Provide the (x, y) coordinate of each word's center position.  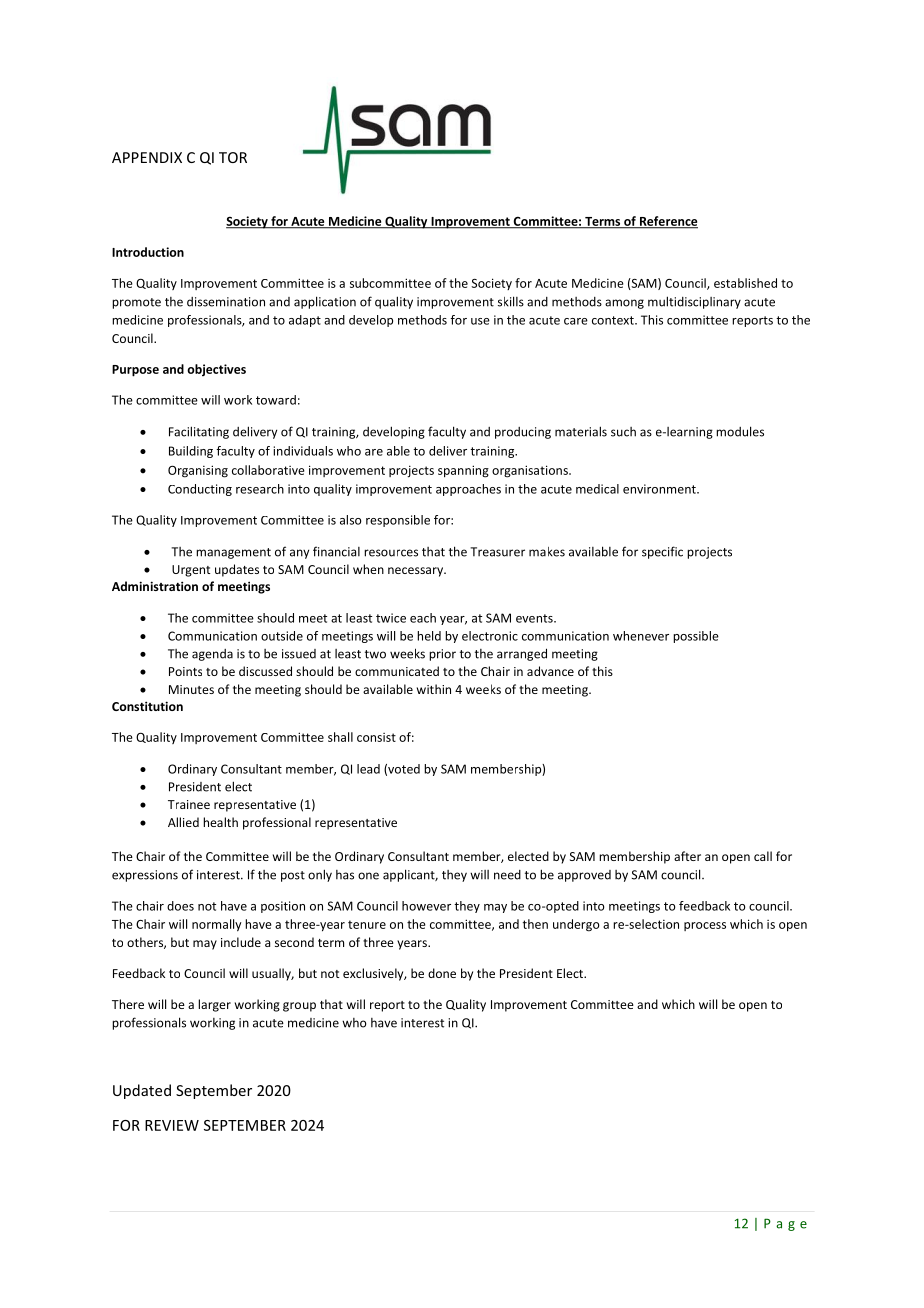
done (442, 973)
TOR (233, 157)
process (705, 926)
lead (368, 769)
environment (660, 489)
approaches (468, 490)
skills (511, 301)
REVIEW (172, 1125)
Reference (667, 222)
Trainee (189, 804)
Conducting (200, 490)
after (687, 856)
